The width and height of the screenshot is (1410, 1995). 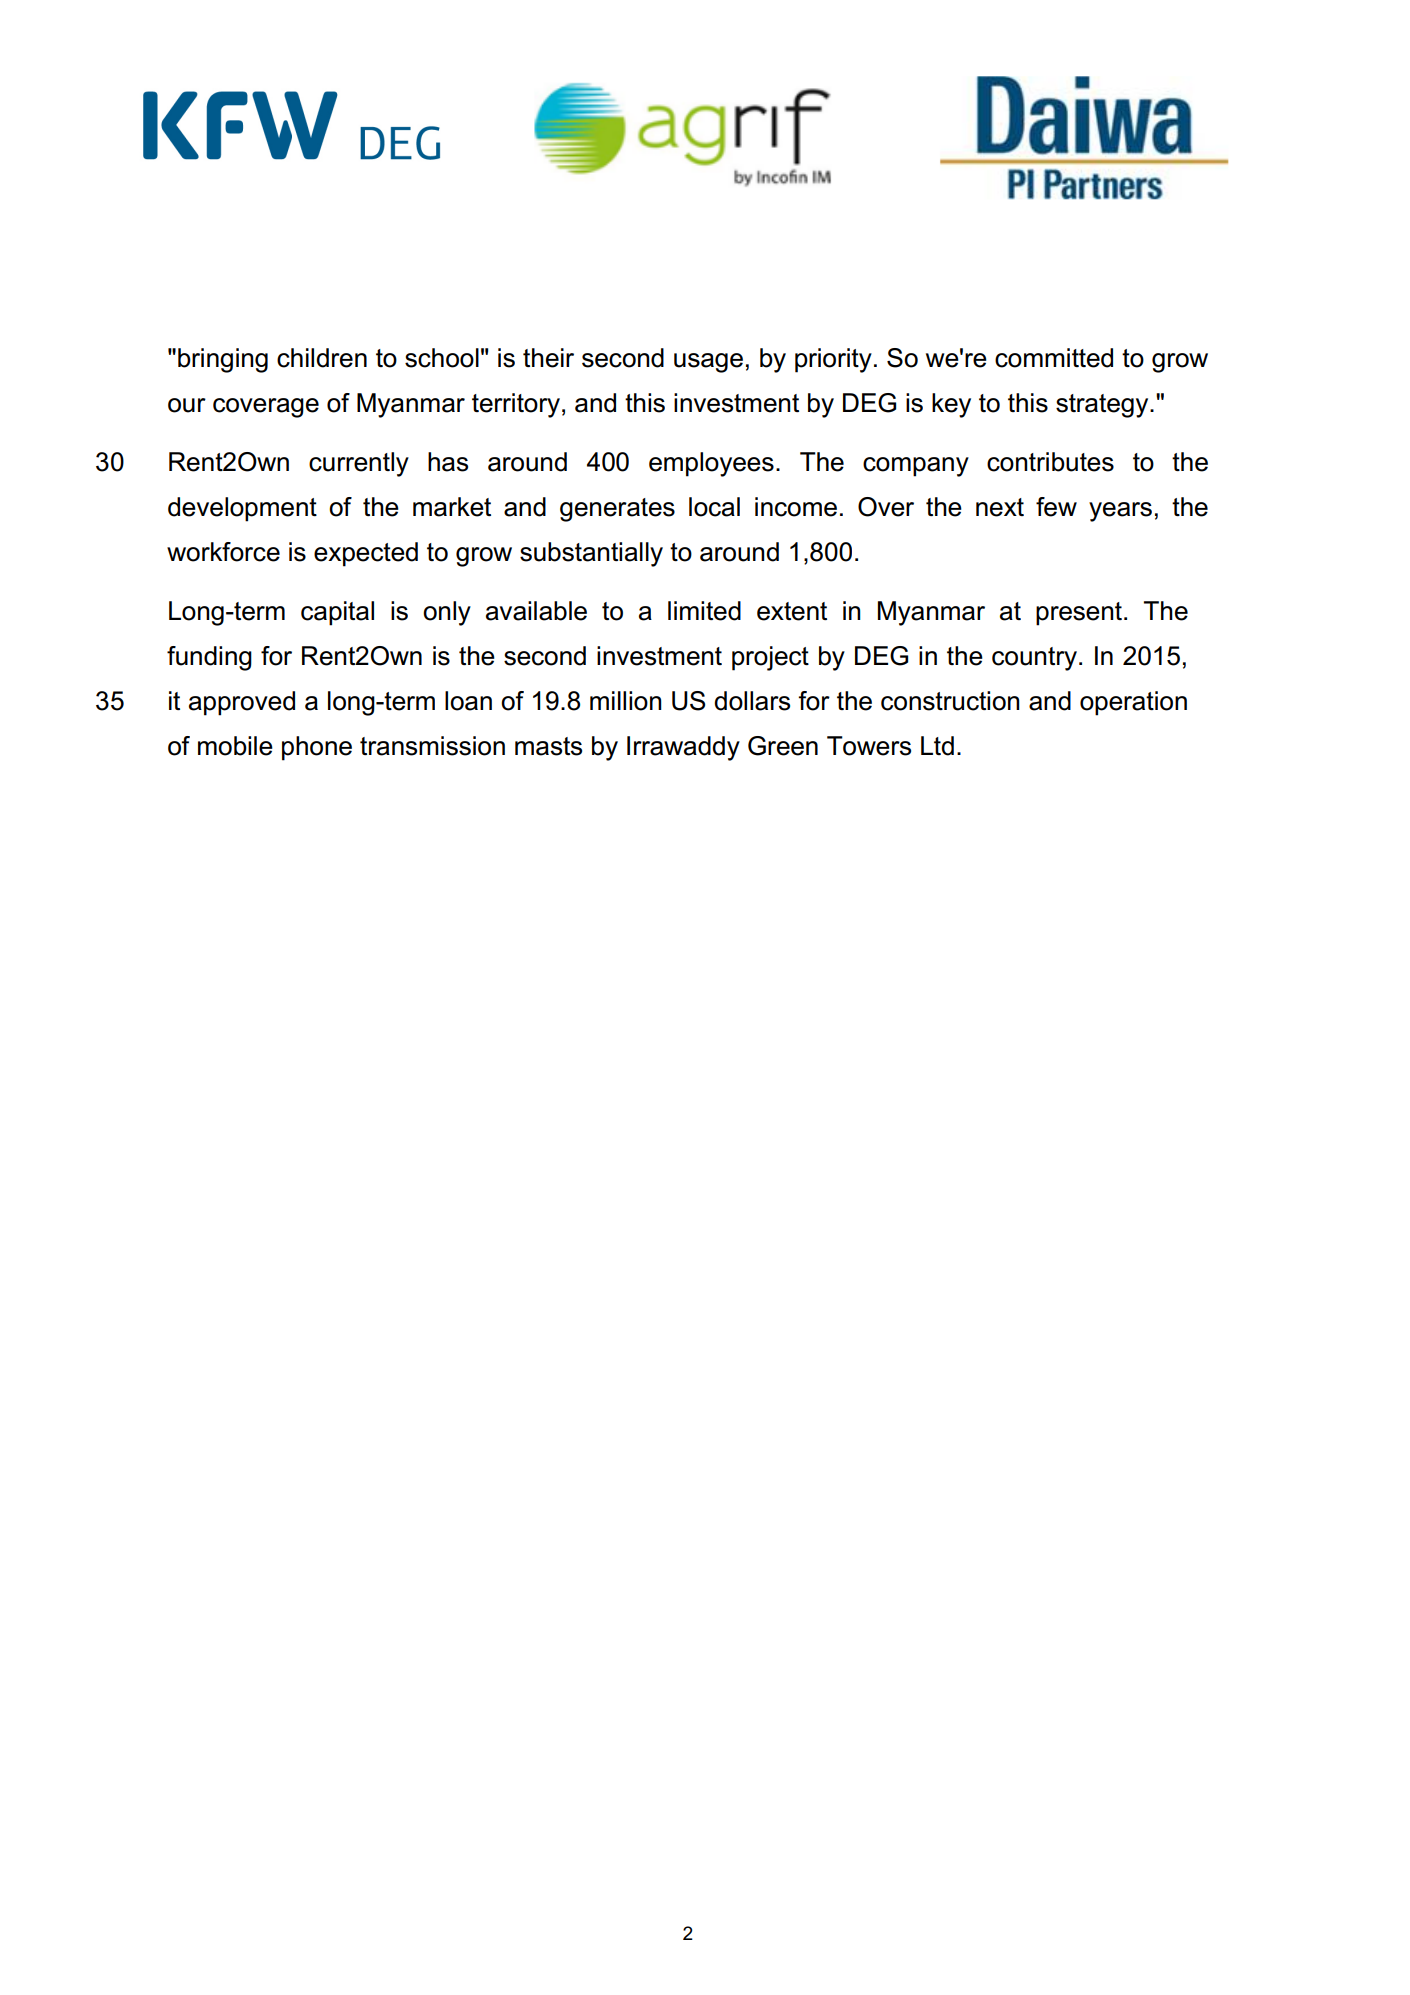 I want to click on expected, so click(x=366, y=554).
